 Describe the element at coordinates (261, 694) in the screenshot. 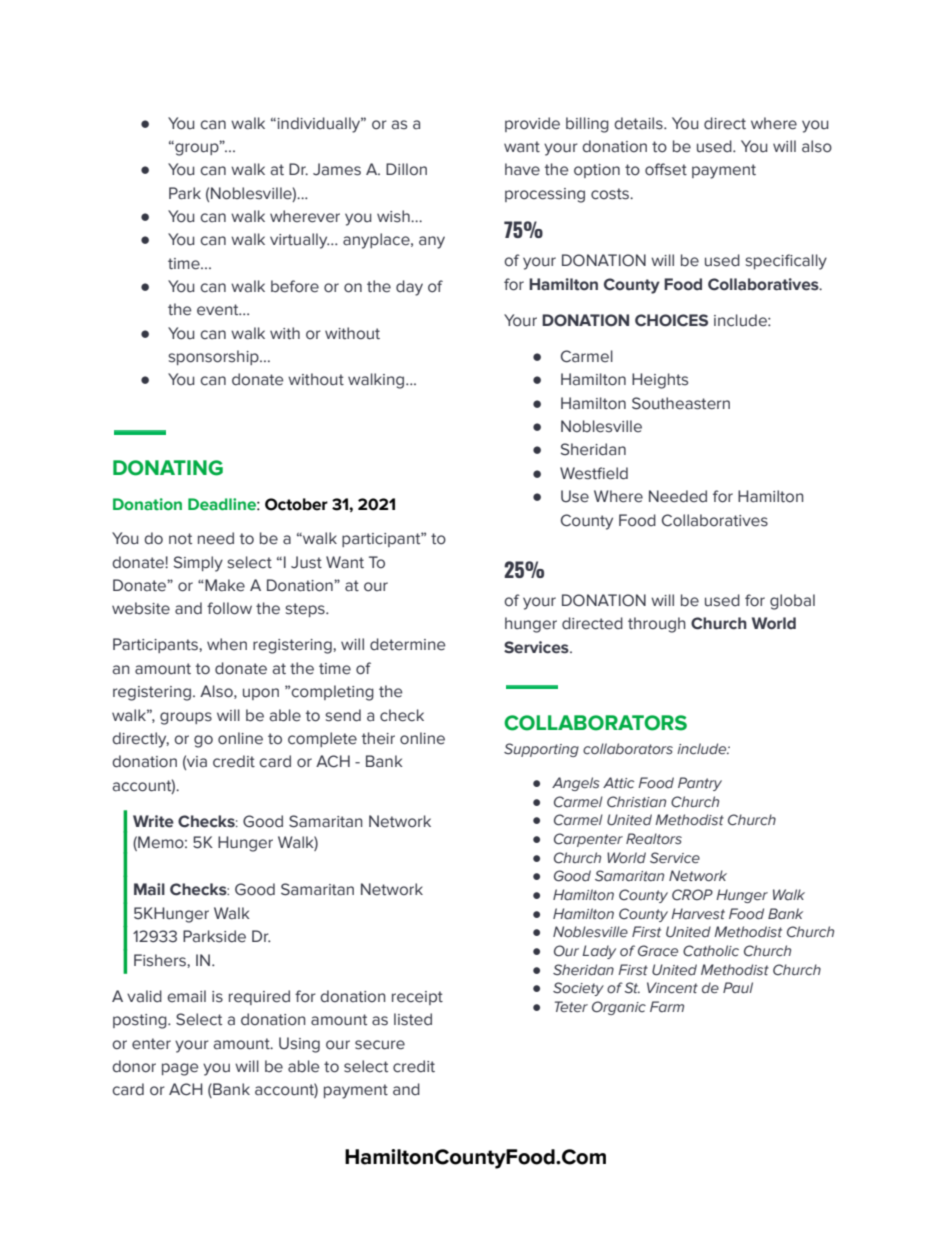

I see `upon` at that location.
